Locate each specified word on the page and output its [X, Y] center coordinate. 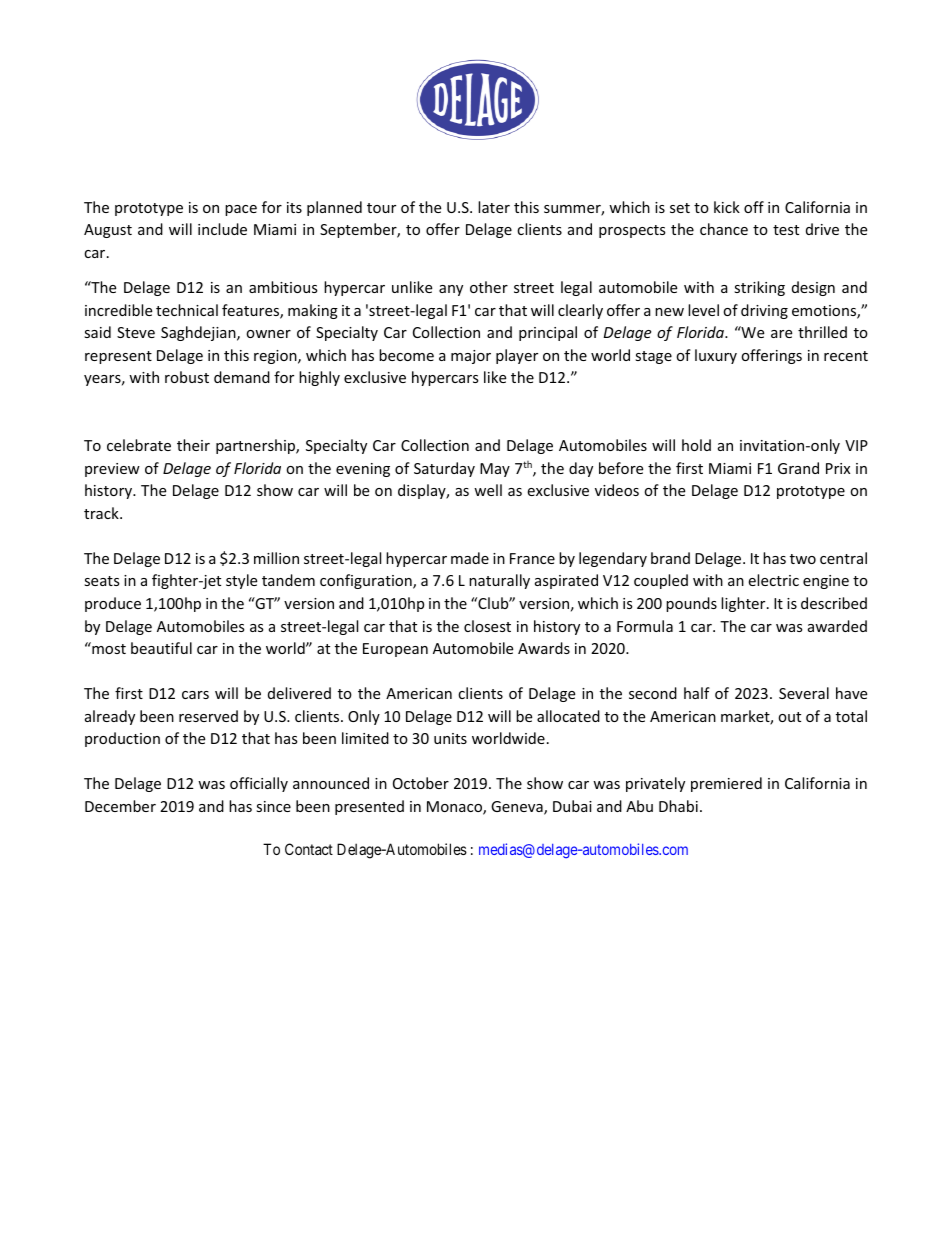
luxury [716, 356]
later [494, 207]
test [786, 230]
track [102, 513]
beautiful [161, 648]
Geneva [518, 808]
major [471, 357]
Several [804, 693]
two [803, 559]
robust [187, 377]
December [120, 806]
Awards [544, 648]
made [470, 558]
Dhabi [678, 806]
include [222, 229]
